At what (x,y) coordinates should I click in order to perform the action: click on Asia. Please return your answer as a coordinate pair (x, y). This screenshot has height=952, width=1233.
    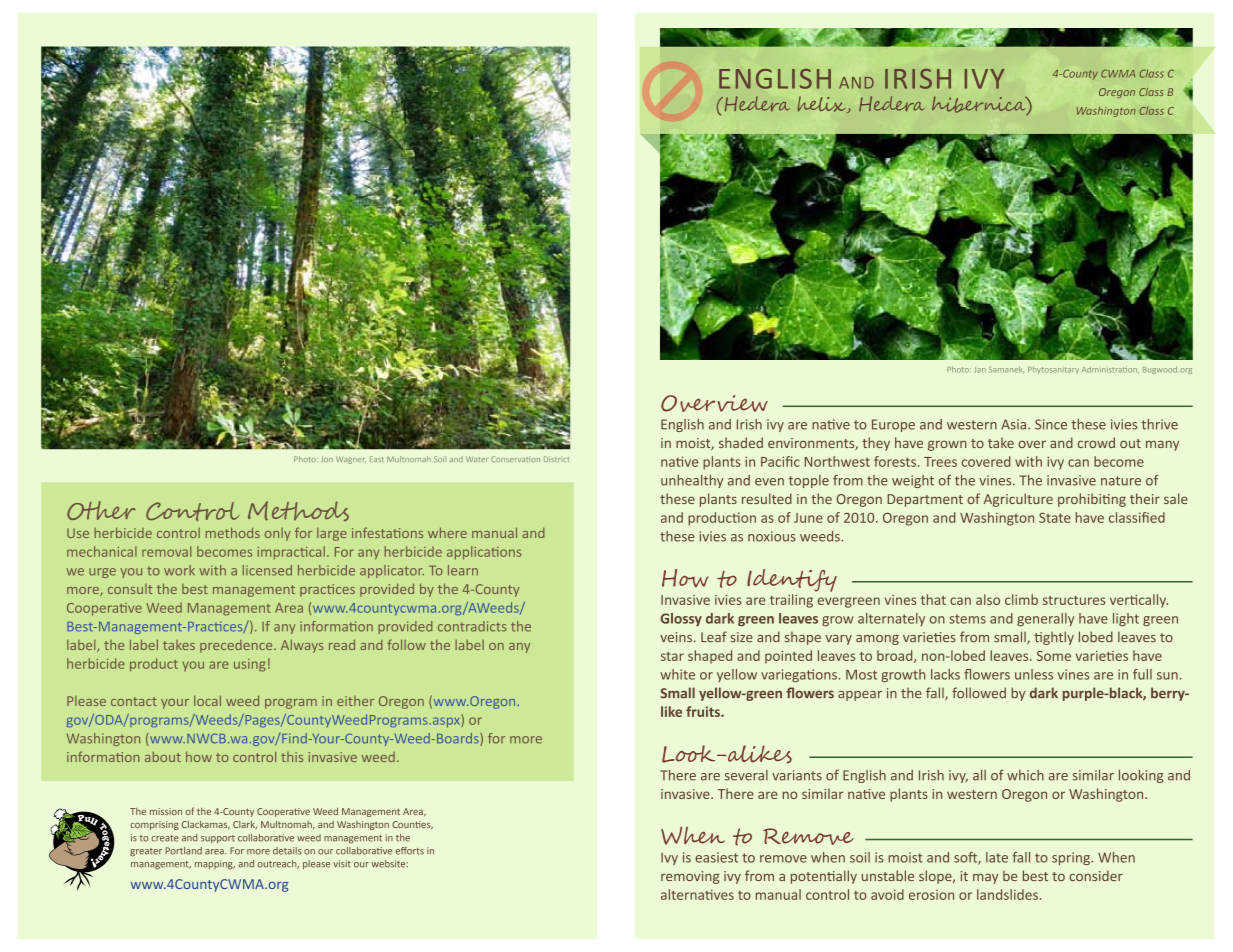
    Looking at the image, I should click on (1015, 424).
